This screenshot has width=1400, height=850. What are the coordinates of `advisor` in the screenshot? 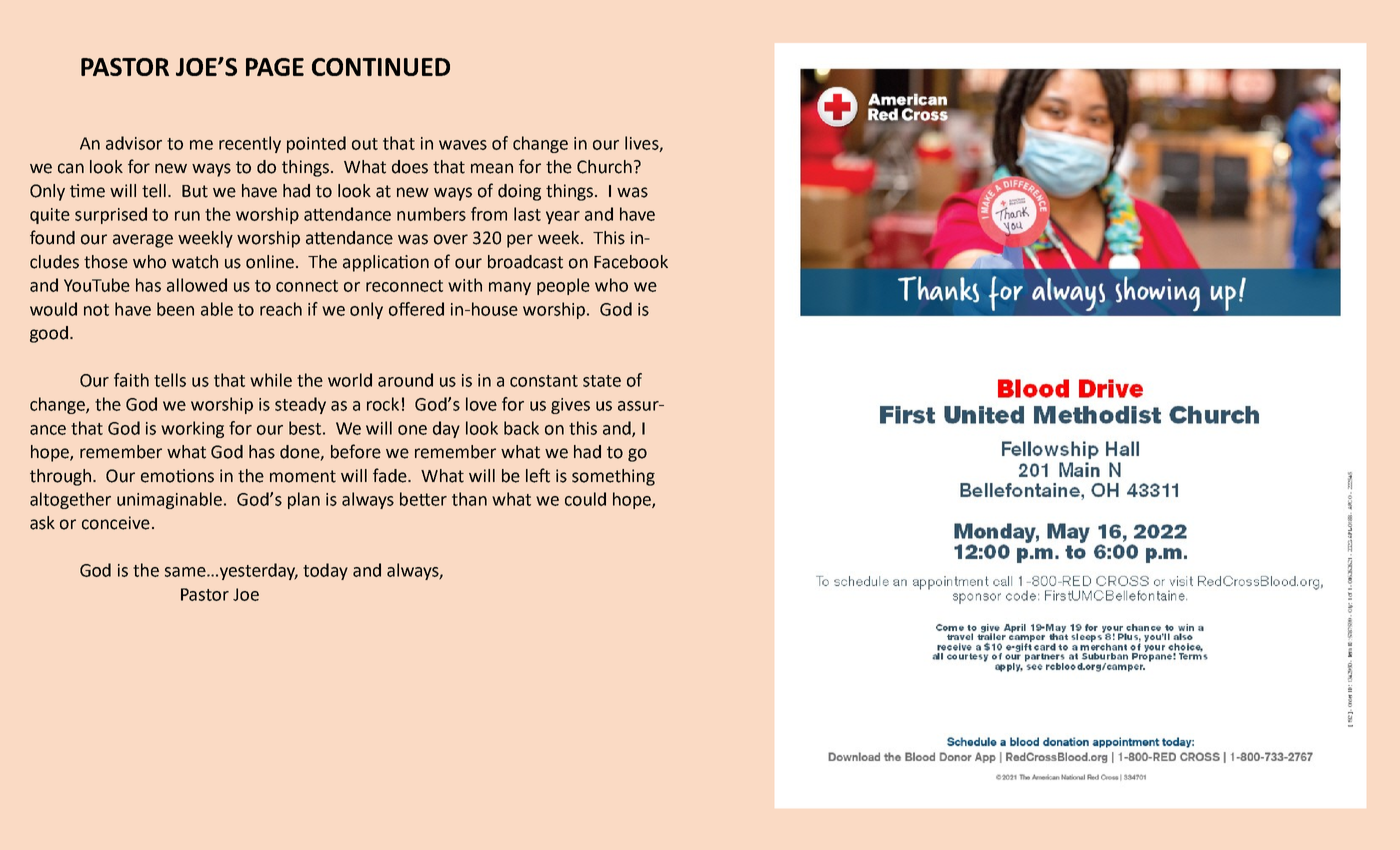 It's located at (134, 143).
